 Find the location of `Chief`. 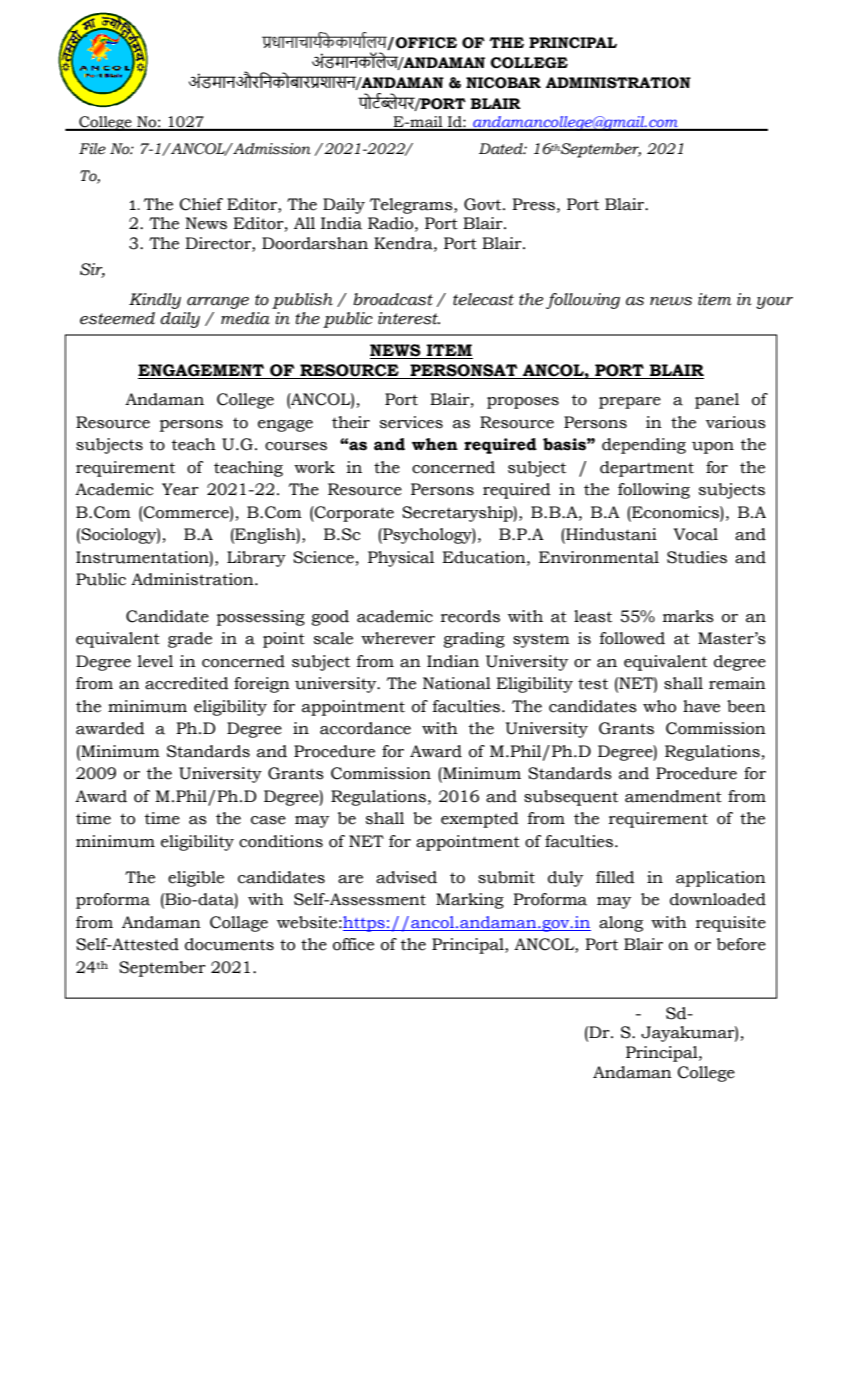

Chief is located at coordinates (201, 204).
